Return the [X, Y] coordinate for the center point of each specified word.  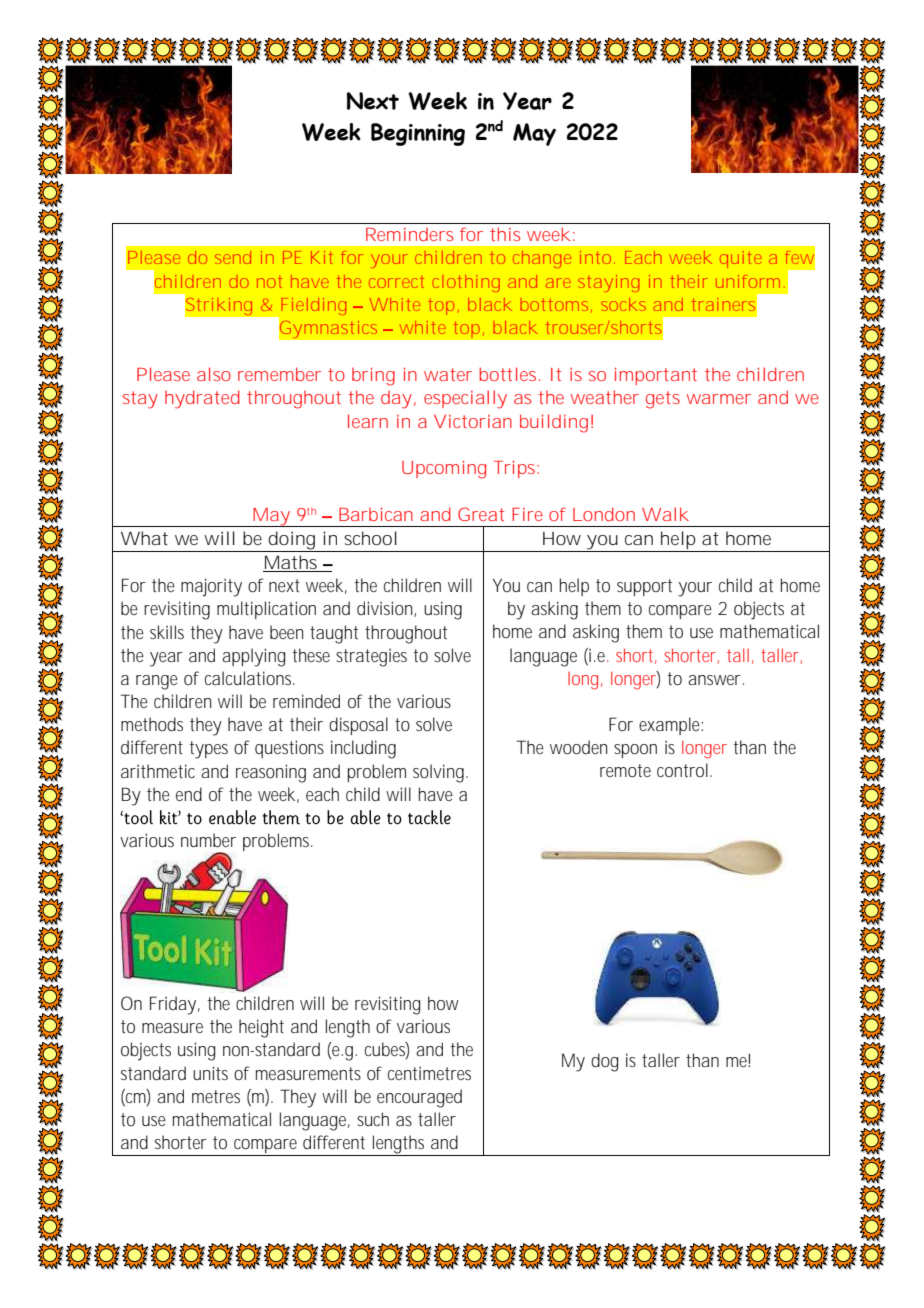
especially [465, 399]
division [386, 609]
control [682, 770]
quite [741, 259]
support [644, 587]
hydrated [202, 399]
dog [604, 1062]
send [233, 257]
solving [440, 773]
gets [663, 400]
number [208, 840]
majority [211, 587]
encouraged [419, 1098]
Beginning [418, 134]
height [261, 1028]
